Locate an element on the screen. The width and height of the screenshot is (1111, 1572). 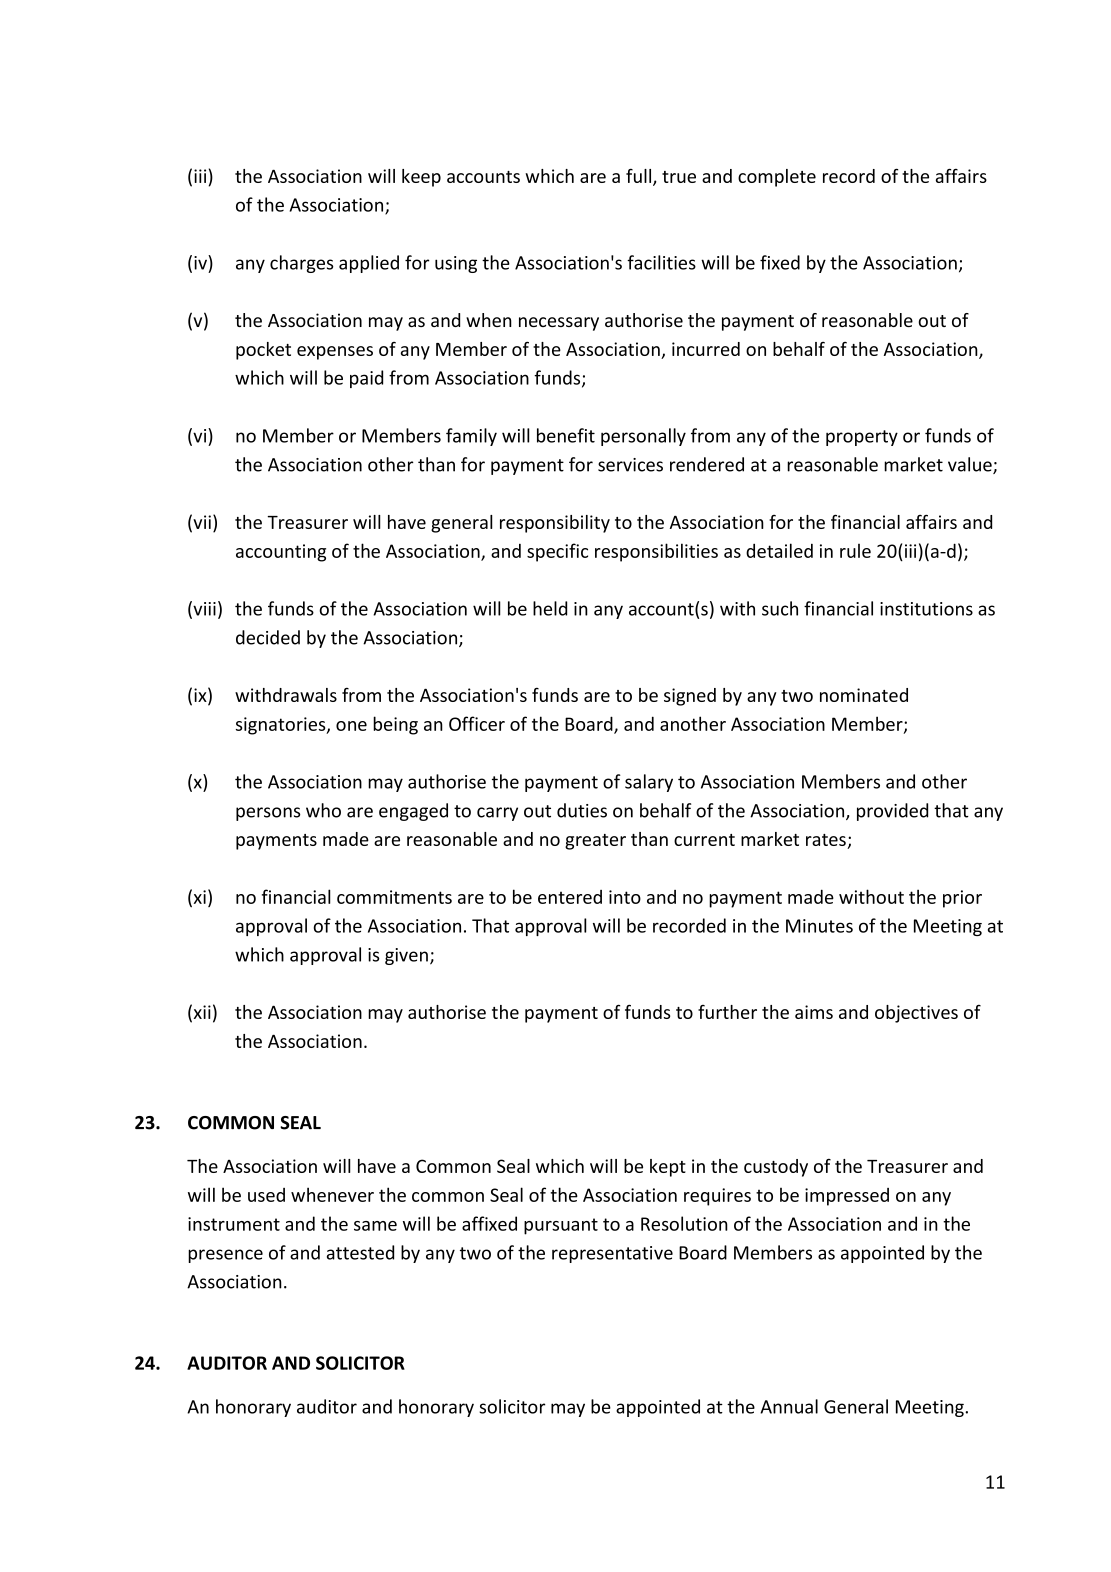
responsibility is located at coordinates (555, 524).
